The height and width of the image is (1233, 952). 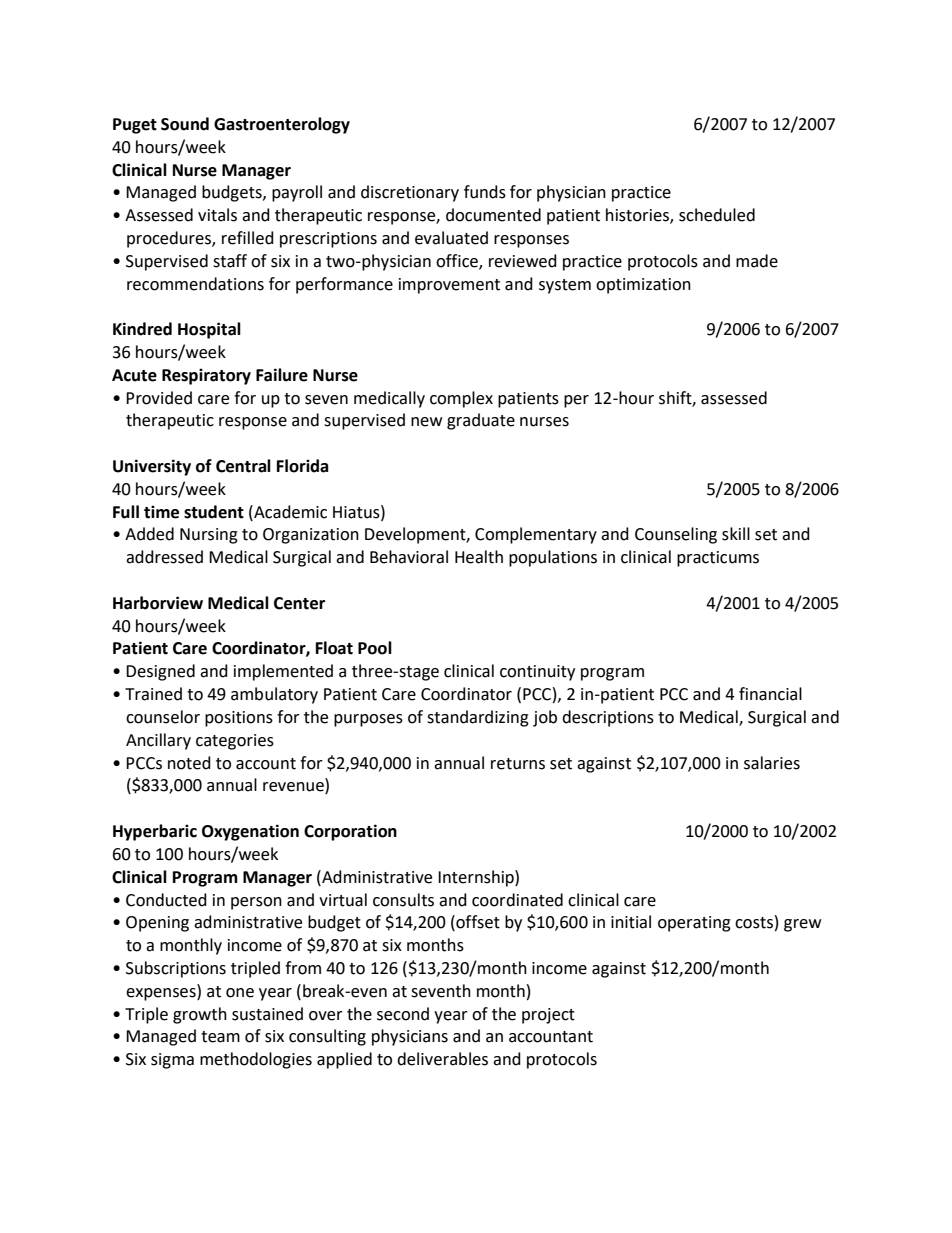 What do you see at coordinates (717, 215) in the image?
I see `scheduled` at bounding box center [717, 215].
